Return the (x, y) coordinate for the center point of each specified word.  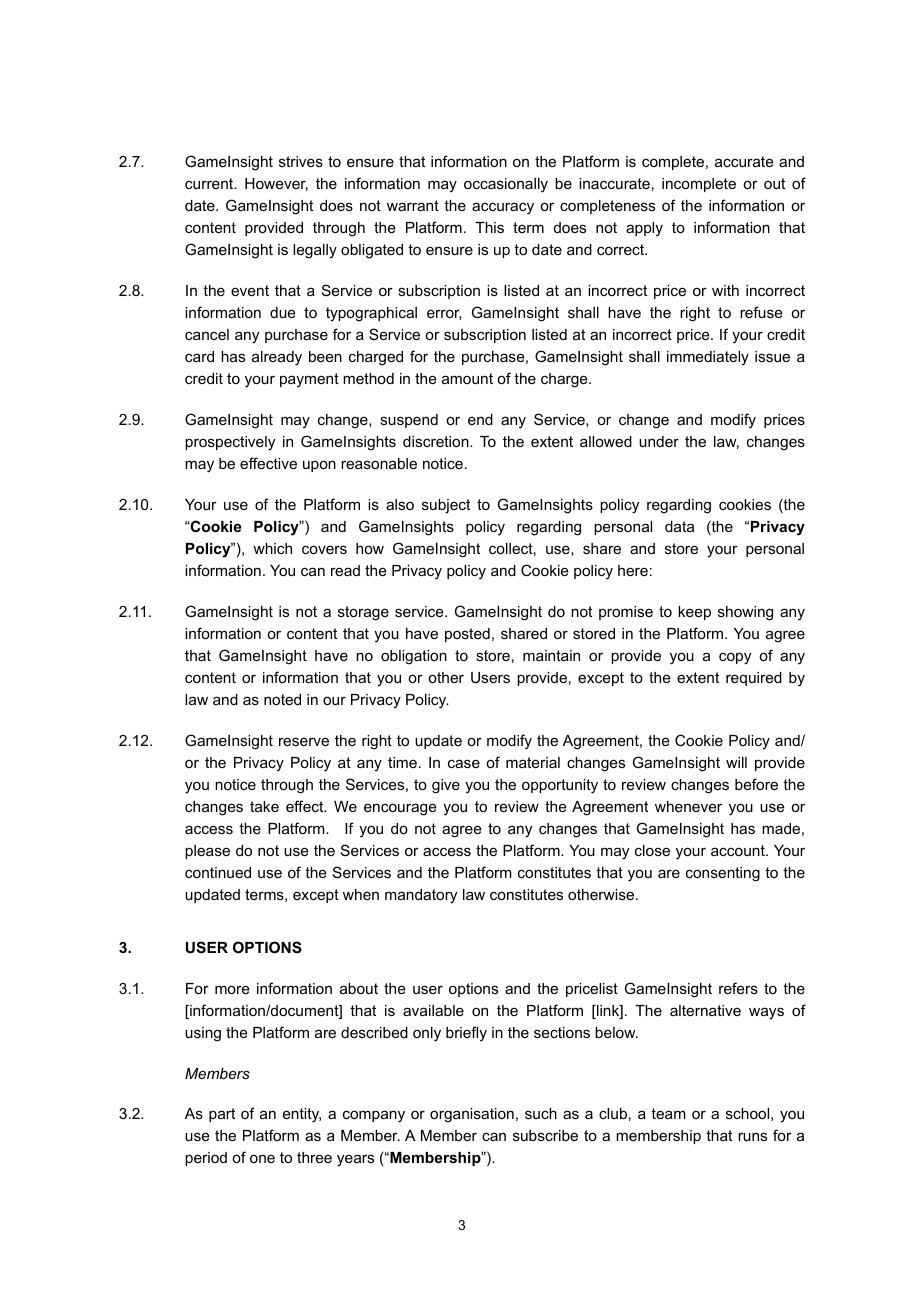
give (446, 786)
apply (644, 229)
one (262, 1158)
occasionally (506, 185)
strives (301, 161)
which (272, 548)
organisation (472, 1115)
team (668, 1113)
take (264, 806)
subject (446, 506)
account (739, 850)
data (679, 526)
